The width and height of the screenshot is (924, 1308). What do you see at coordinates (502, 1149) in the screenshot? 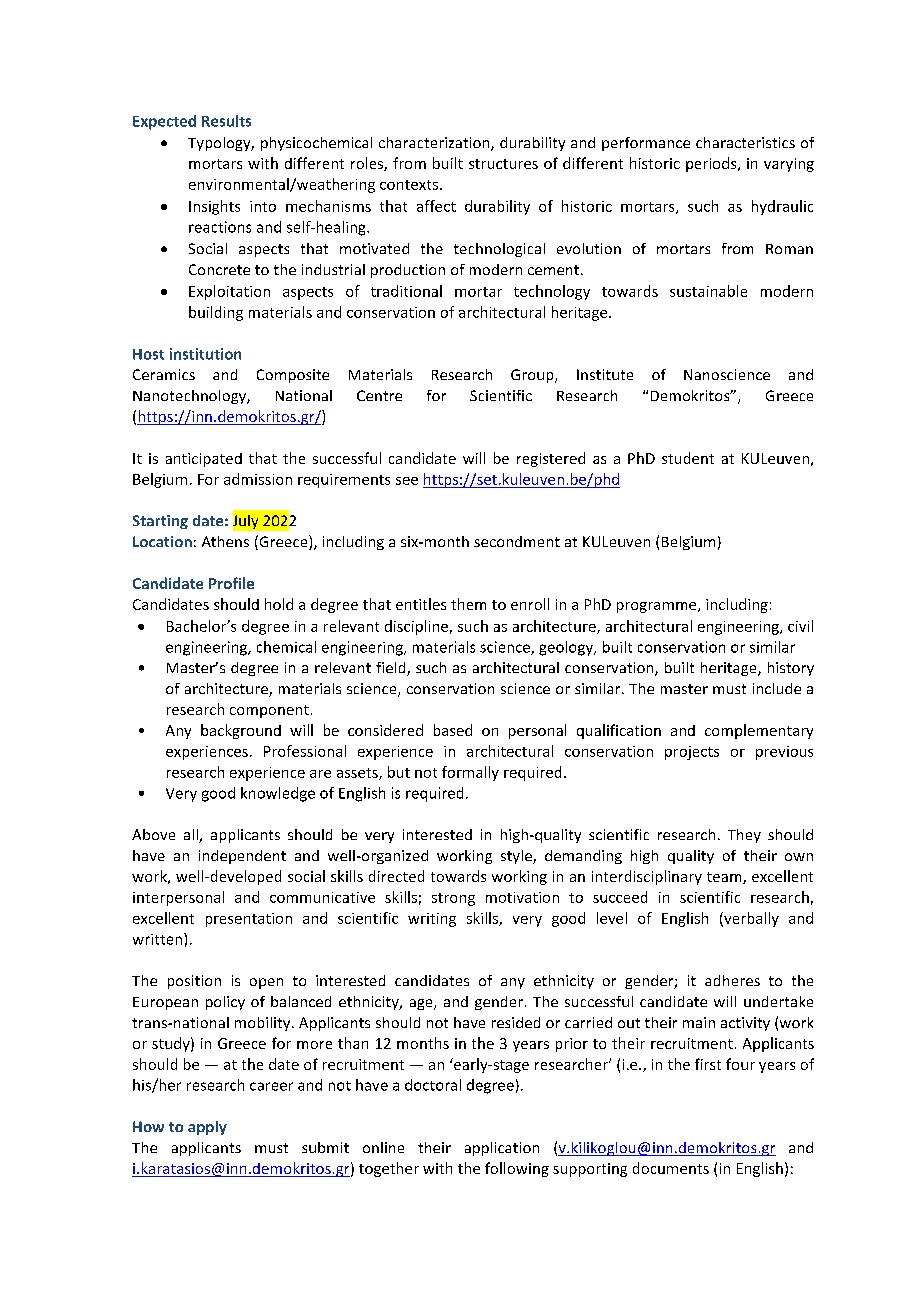
I see `application` at bounding box center [502, 1149].
